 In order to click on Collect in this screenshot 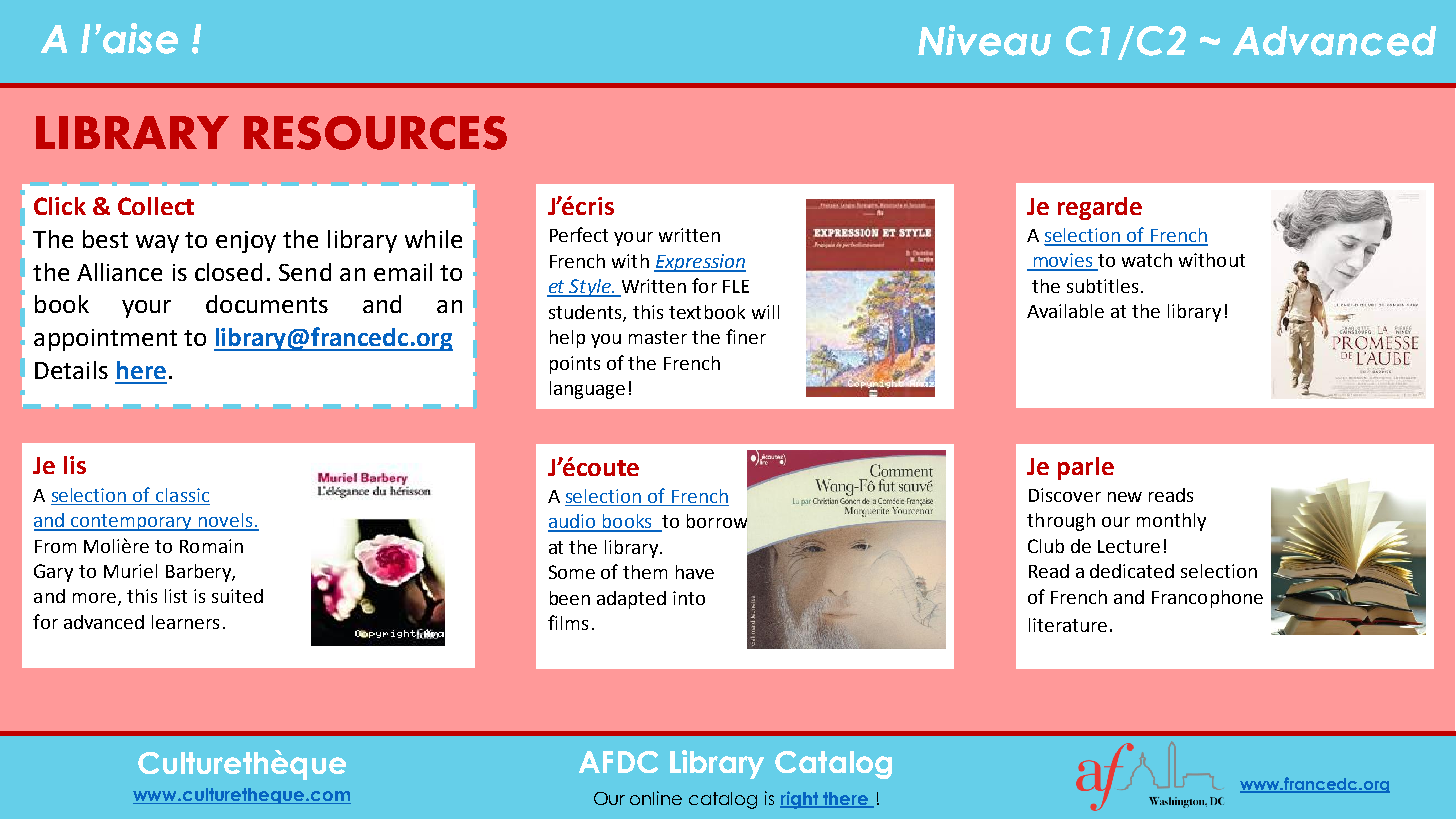, I will do `click(156, 206)`.
